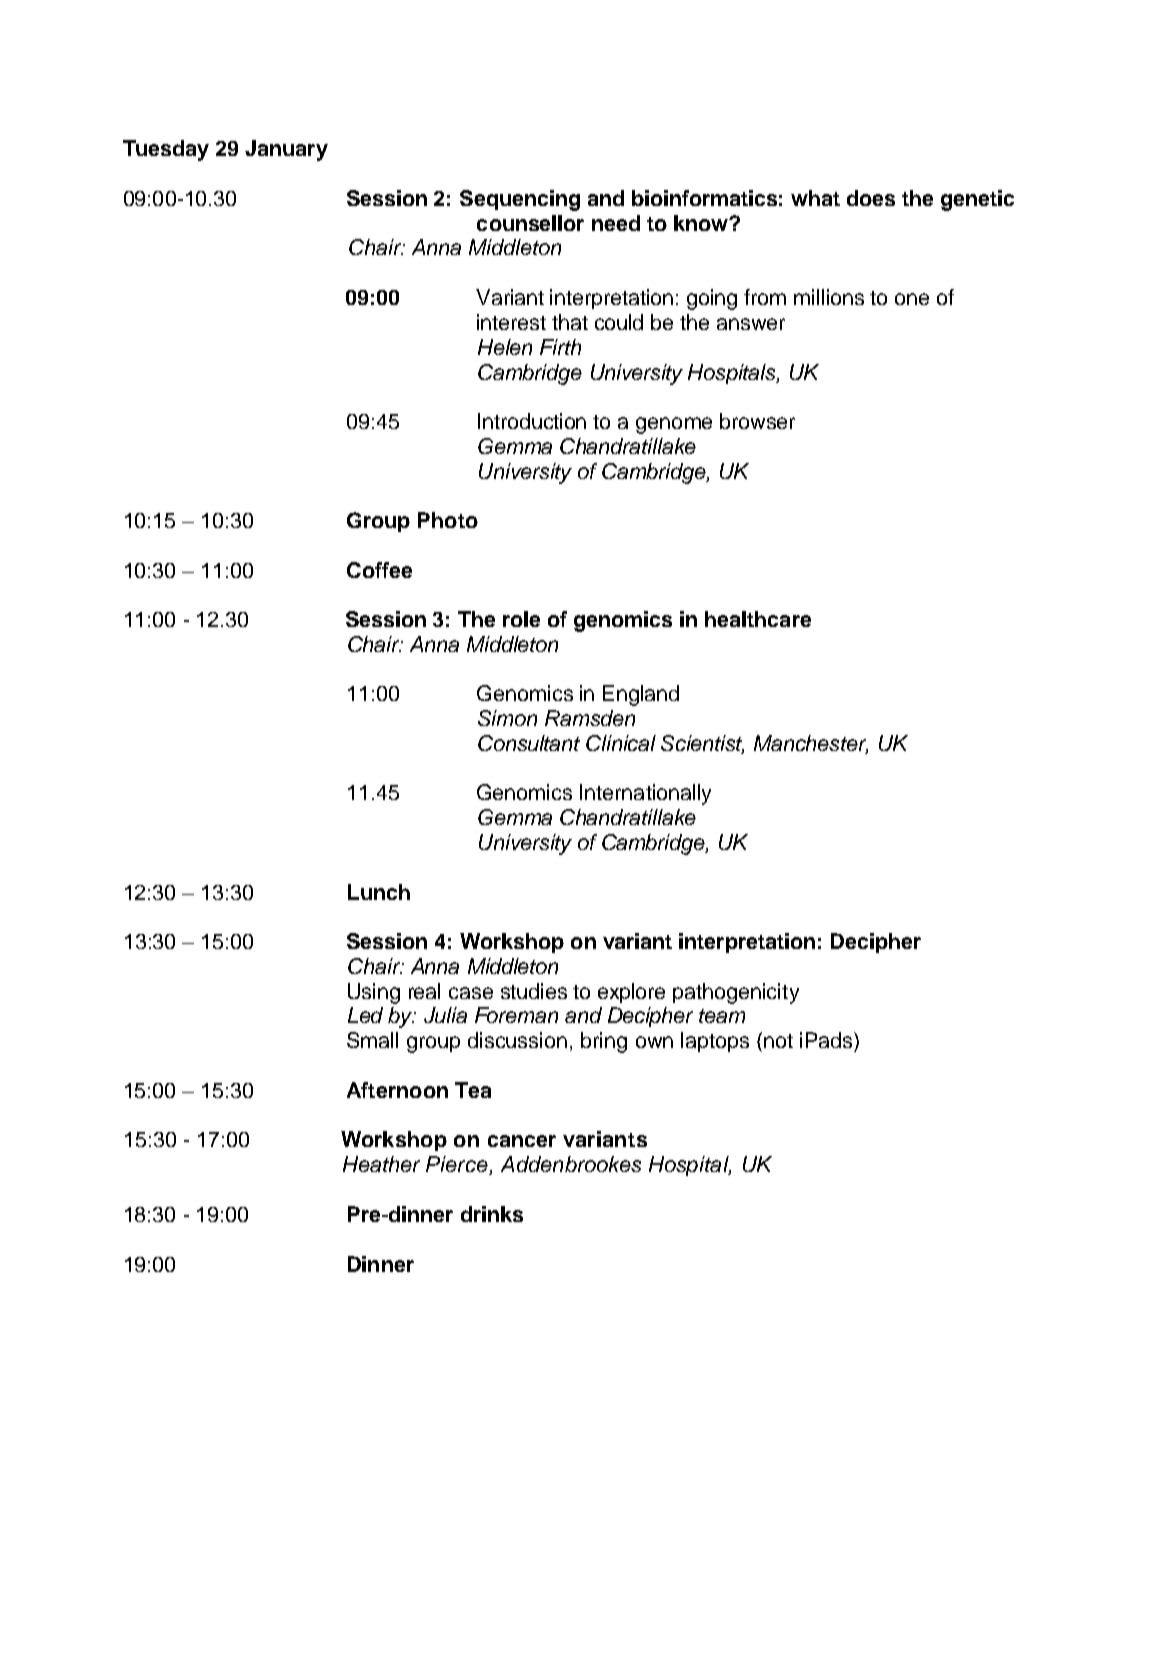 This image has height=1655, width=1170. What do you see at coordinates (379, 570) in the image?
I see `Coffee` at bounding box center [379, 570].
